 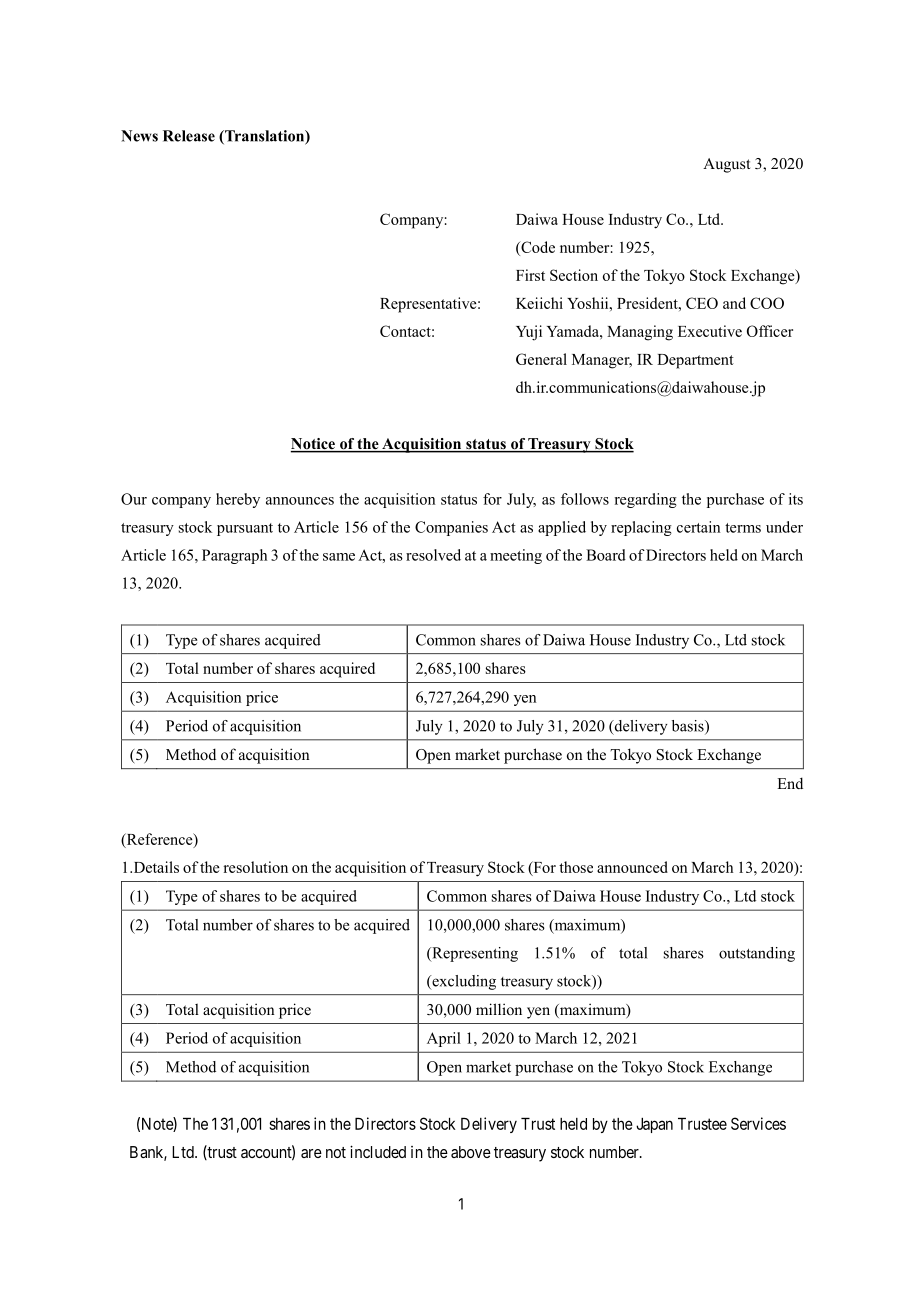 What do you see at coordinates (541, 359) in the screenshot?
I see `General` at bounding box center [541, 359].
